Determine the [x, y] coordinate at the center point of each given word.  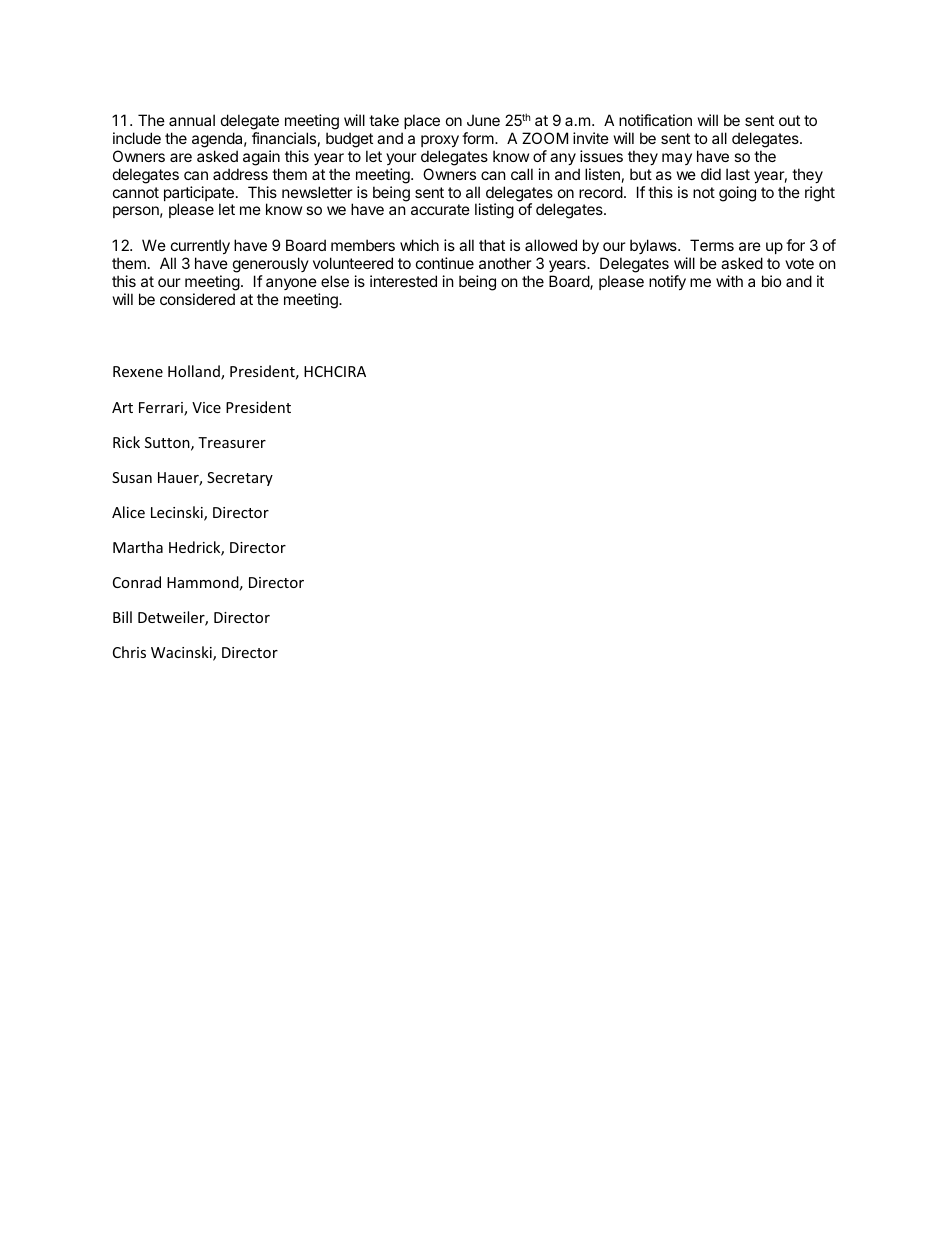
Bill [122, 617]
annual [192, 120]
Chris [129, 652]
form [478, 138]
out [789, 120]
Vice [206, 407]
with [729, 281]
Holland [195, 372]
